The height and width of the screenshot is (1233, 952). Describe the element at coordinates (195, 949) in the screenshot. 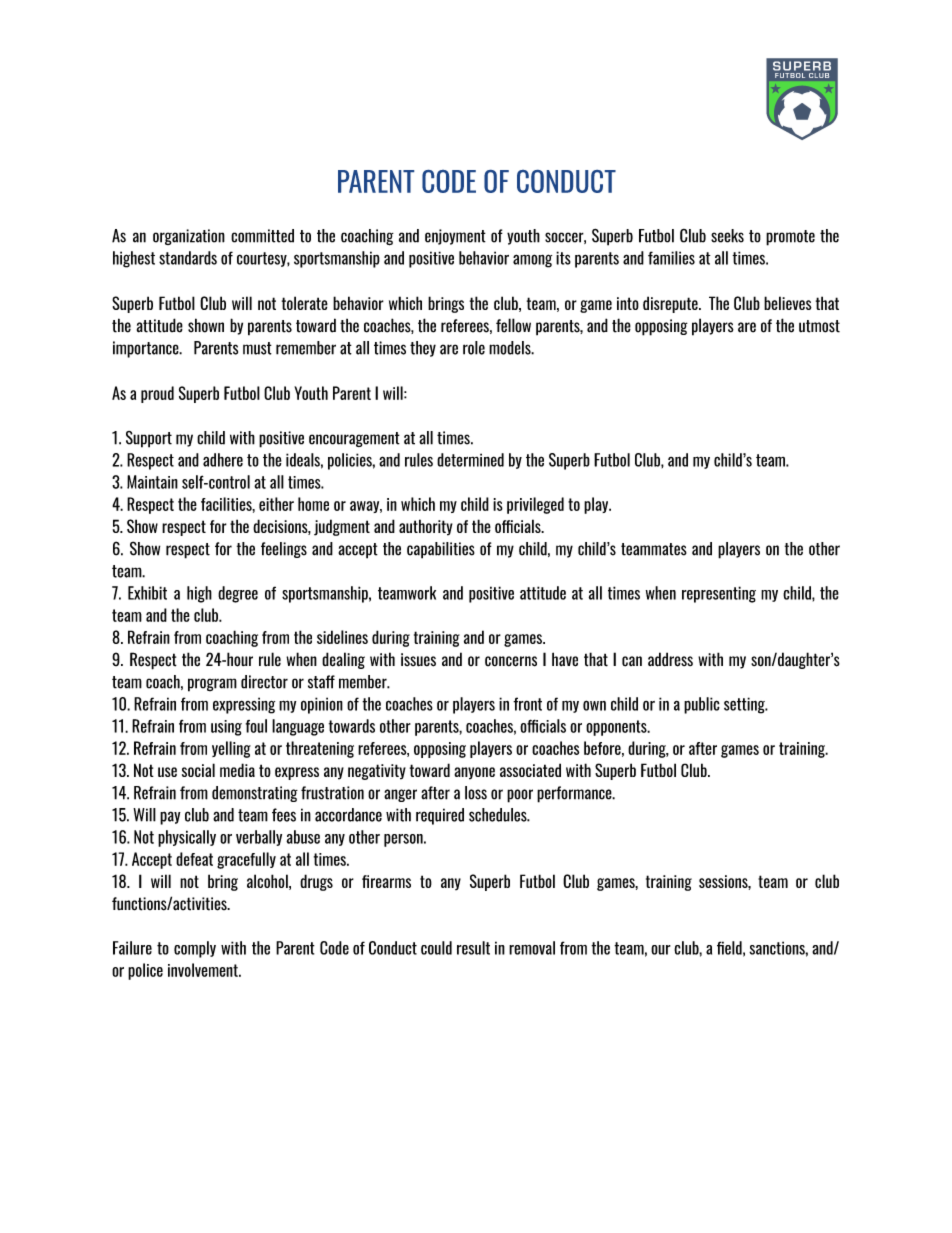

I see `comply` at that location.
